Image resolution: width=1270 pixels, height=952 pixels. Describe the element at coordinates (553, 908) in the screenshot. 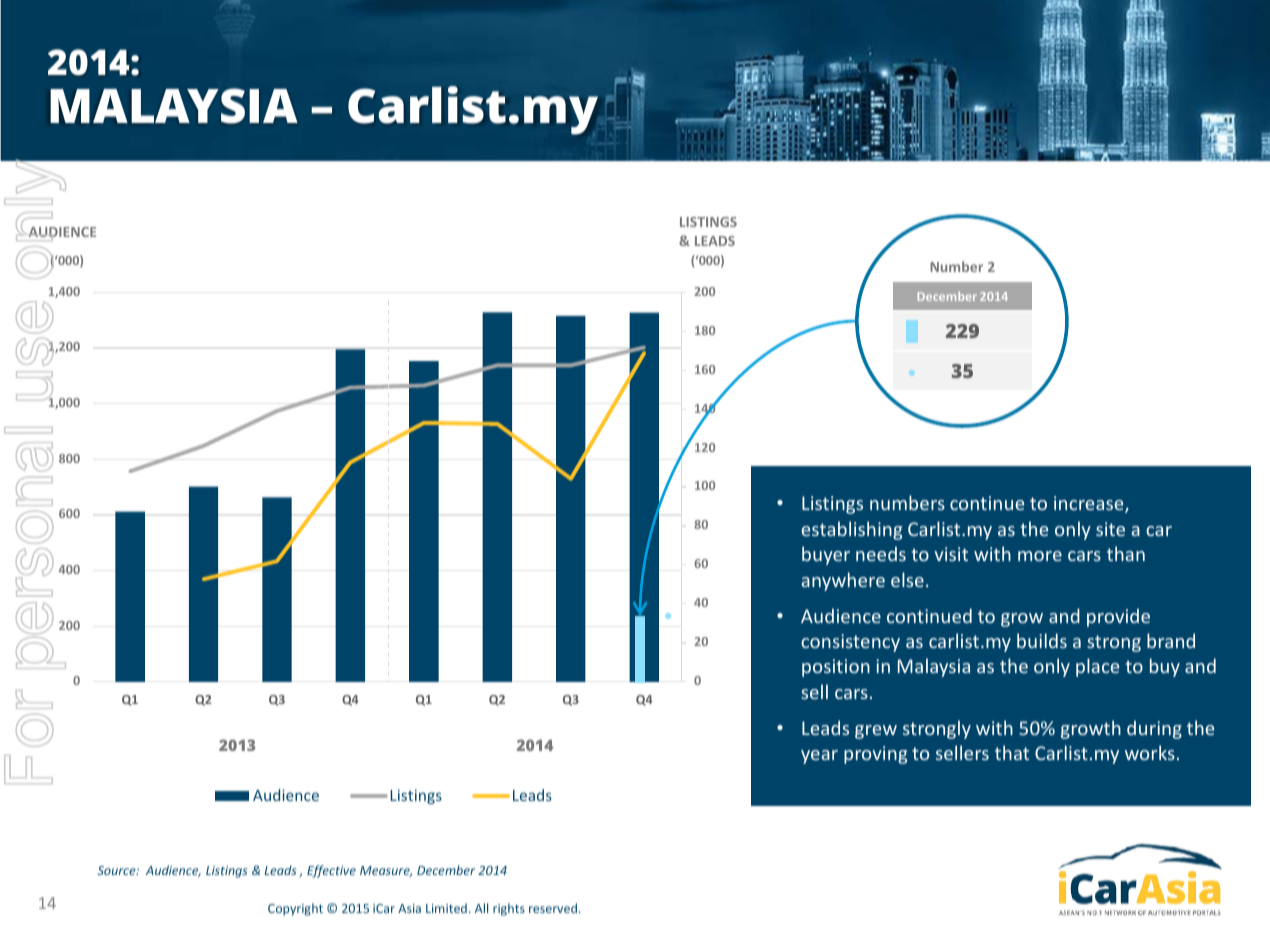

I see `reserved` at that location.
